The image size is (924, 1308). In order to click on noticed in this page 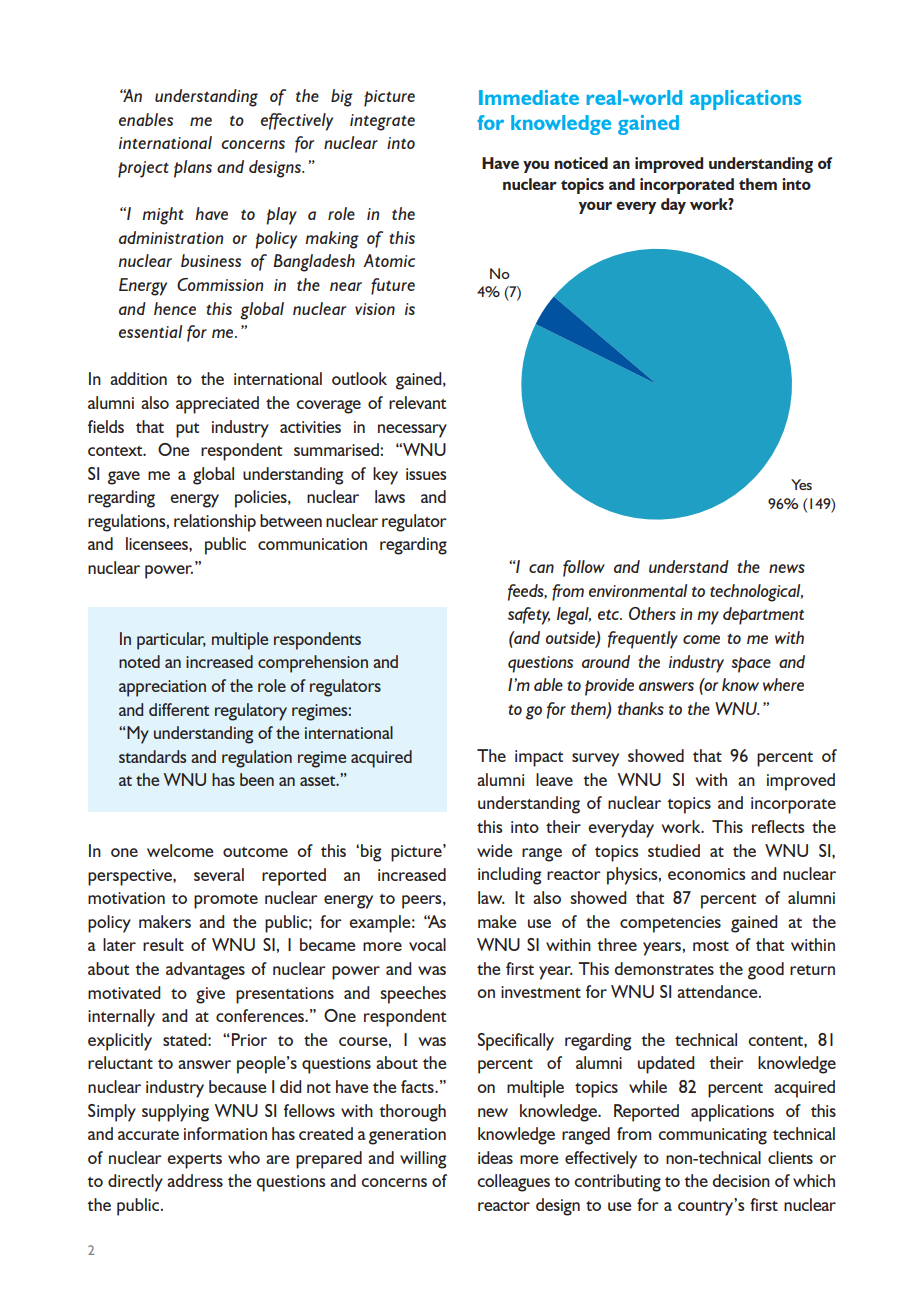, I will do `click(581, 163)`.
